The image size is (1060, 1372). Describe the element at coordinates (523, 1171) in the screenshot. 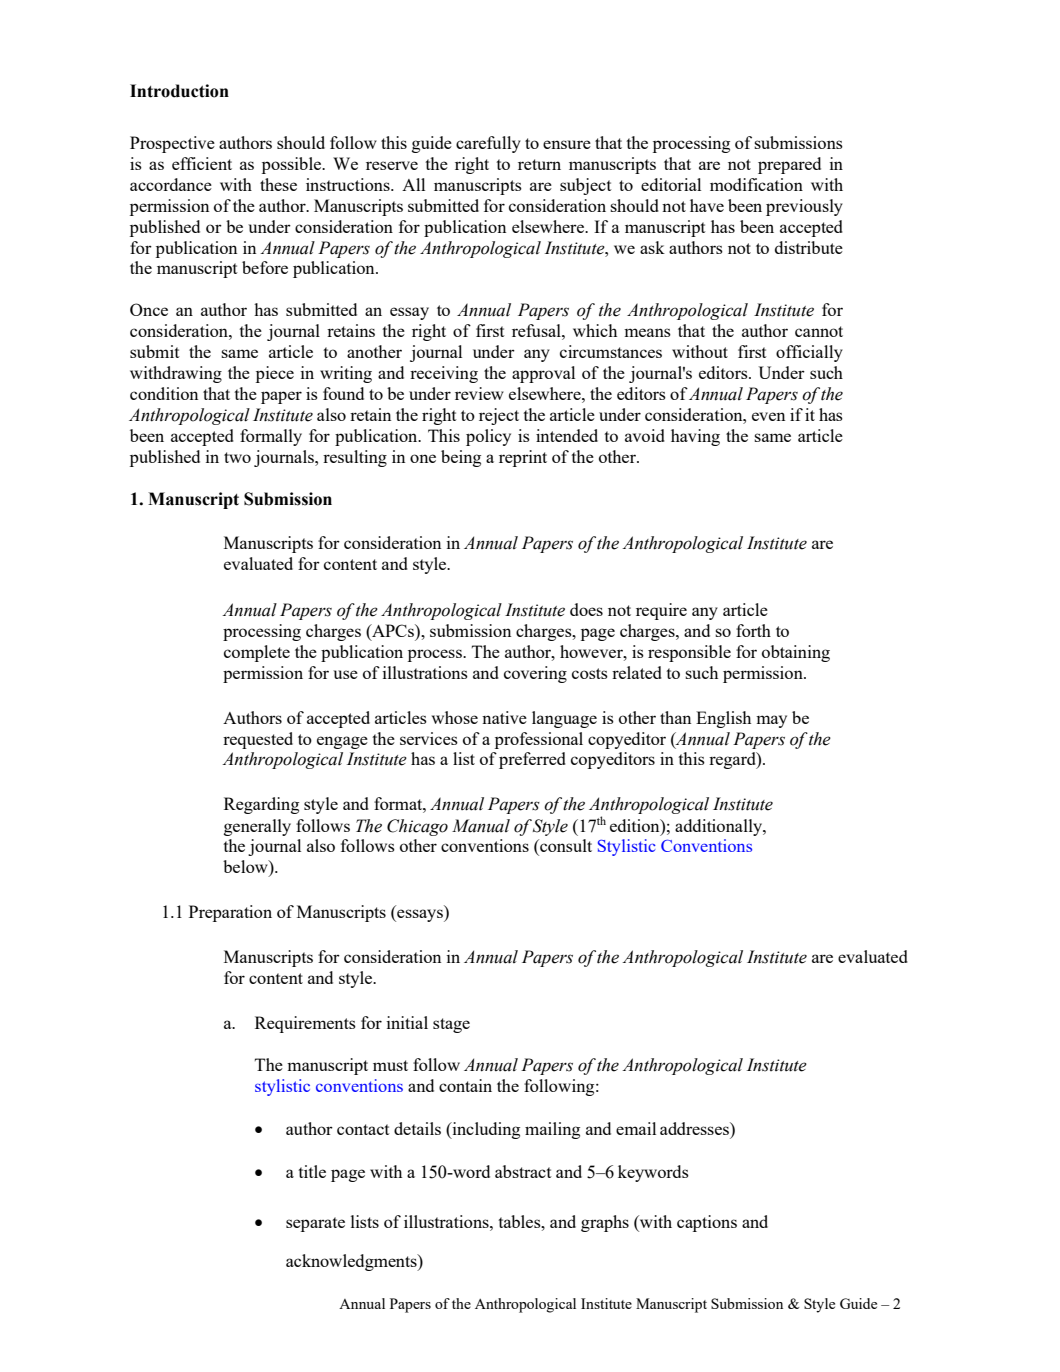

I see `abstract` at that location.
